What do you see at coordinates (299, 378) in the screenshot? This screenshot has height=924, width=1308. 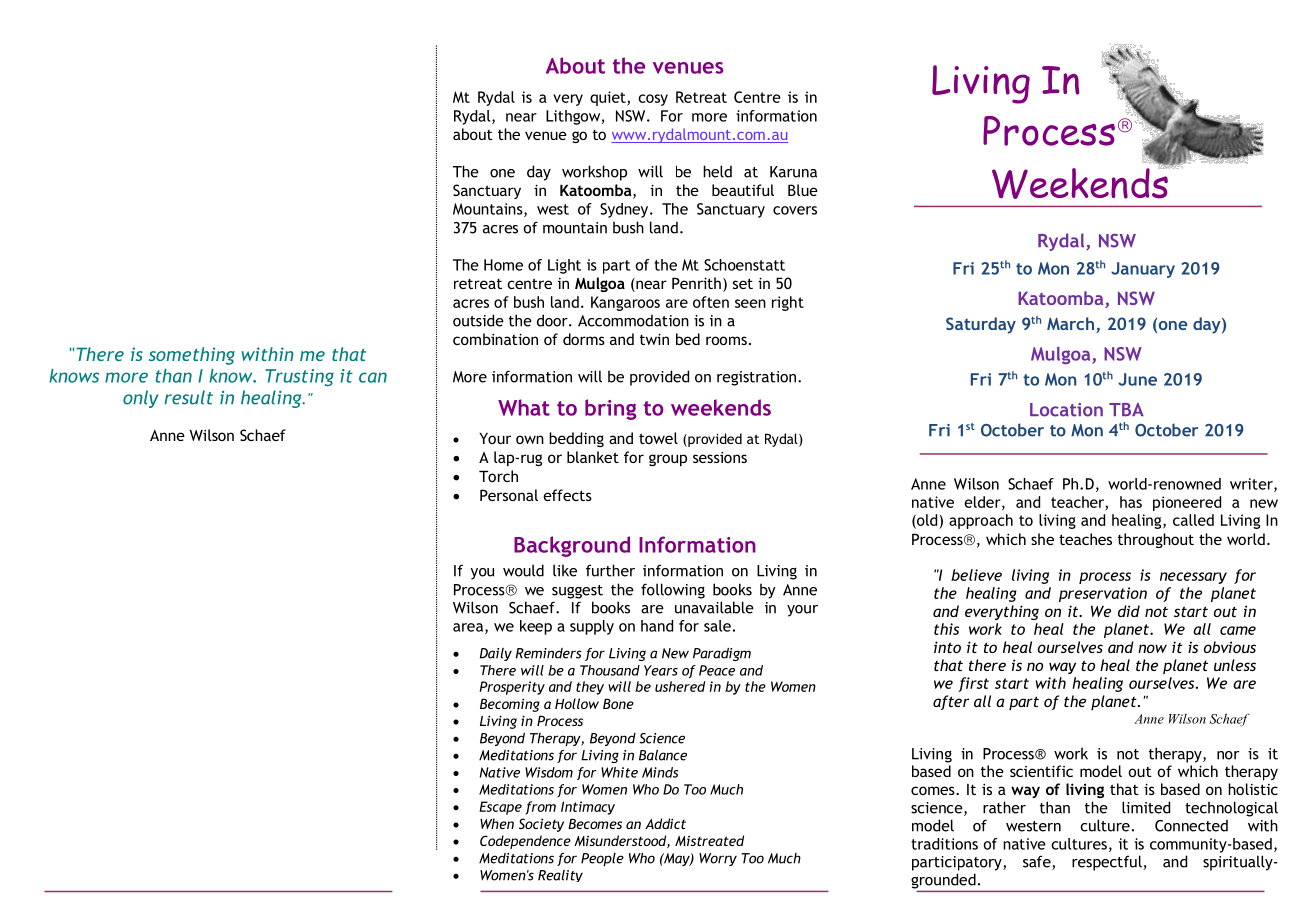 I see `Trusting` at bounding box center [299, 378].
